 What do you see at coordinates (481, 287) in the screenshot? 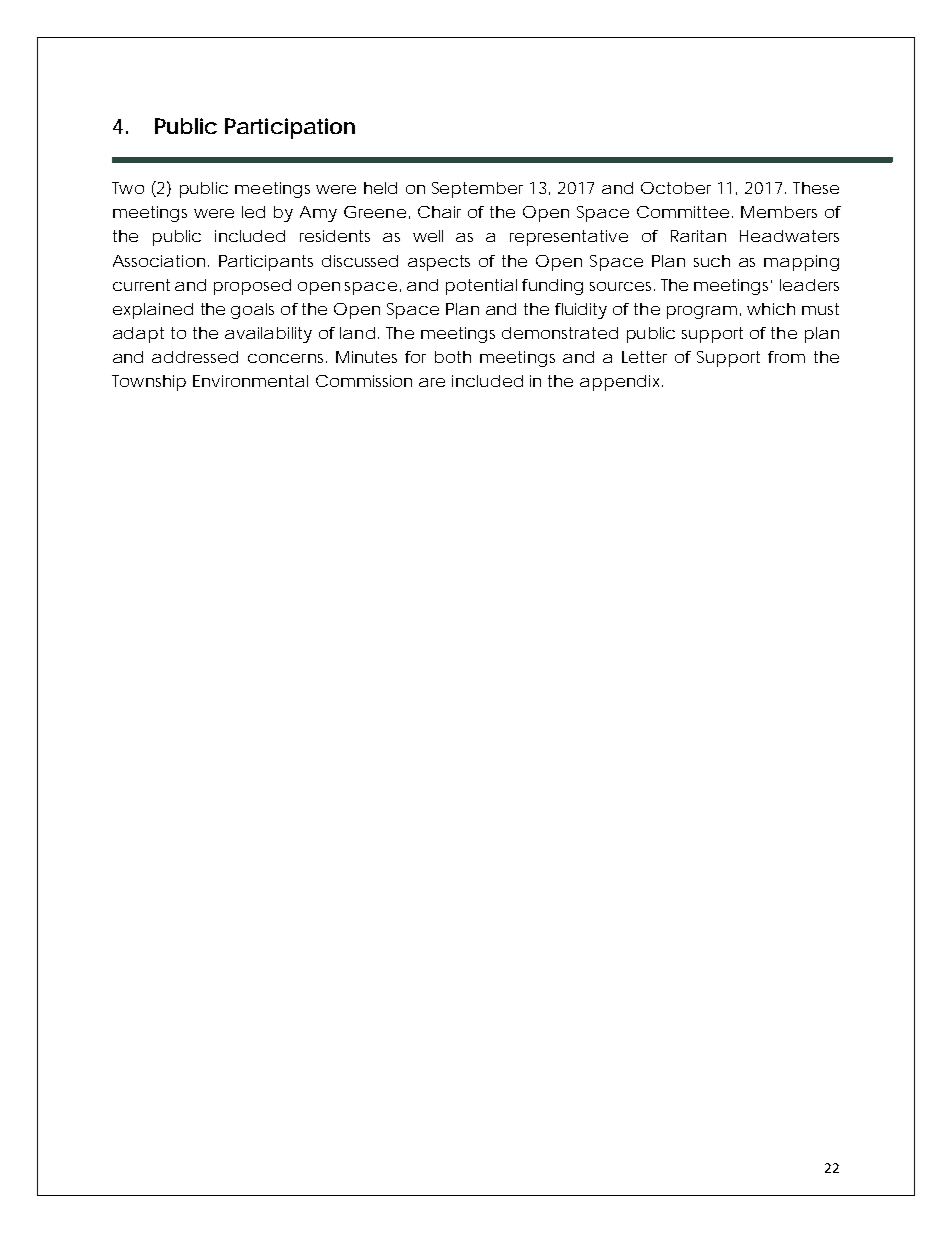
I see `potential` at bounding box center [481, 287].
